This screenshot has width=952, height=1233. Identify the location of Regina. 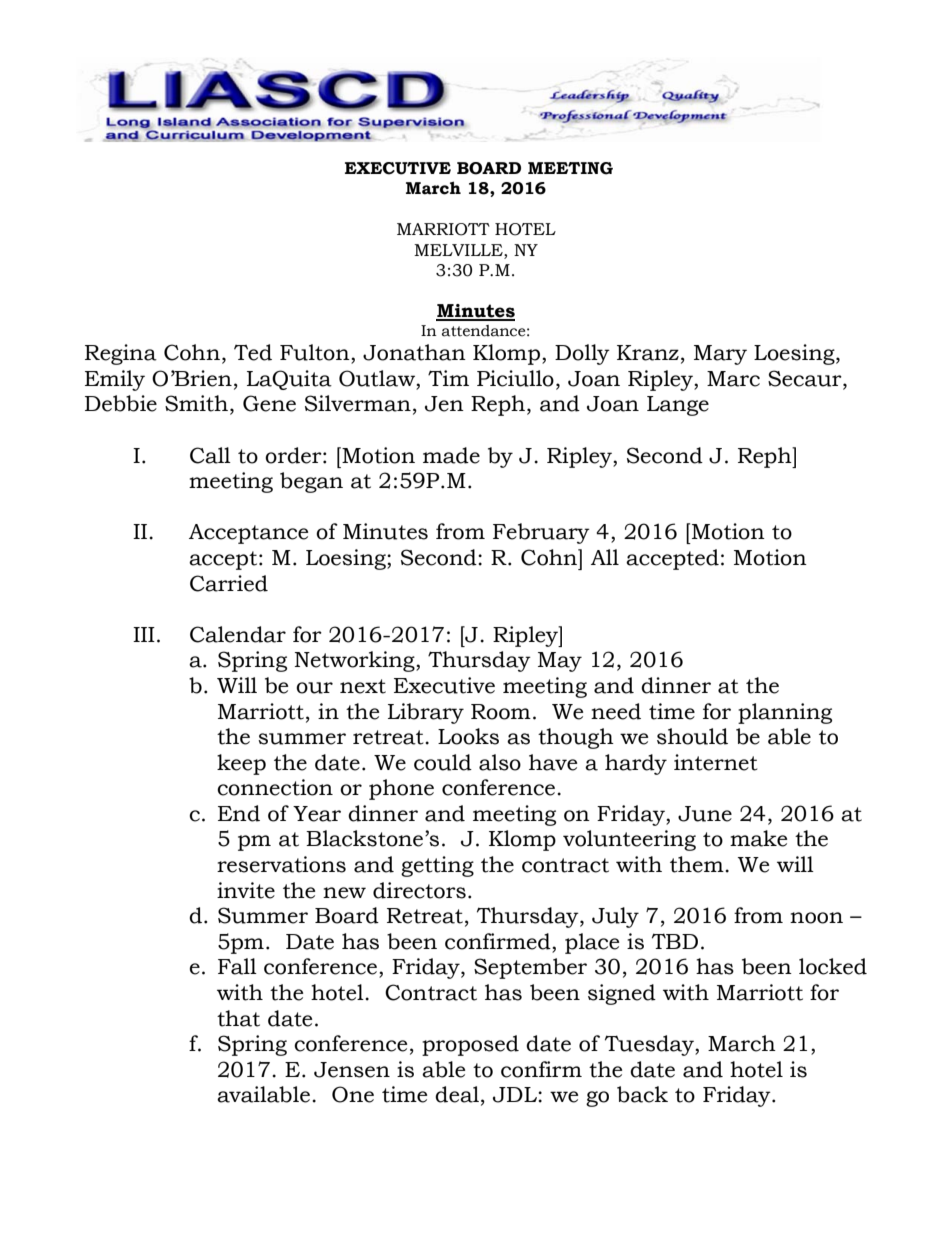
(121, 354).
